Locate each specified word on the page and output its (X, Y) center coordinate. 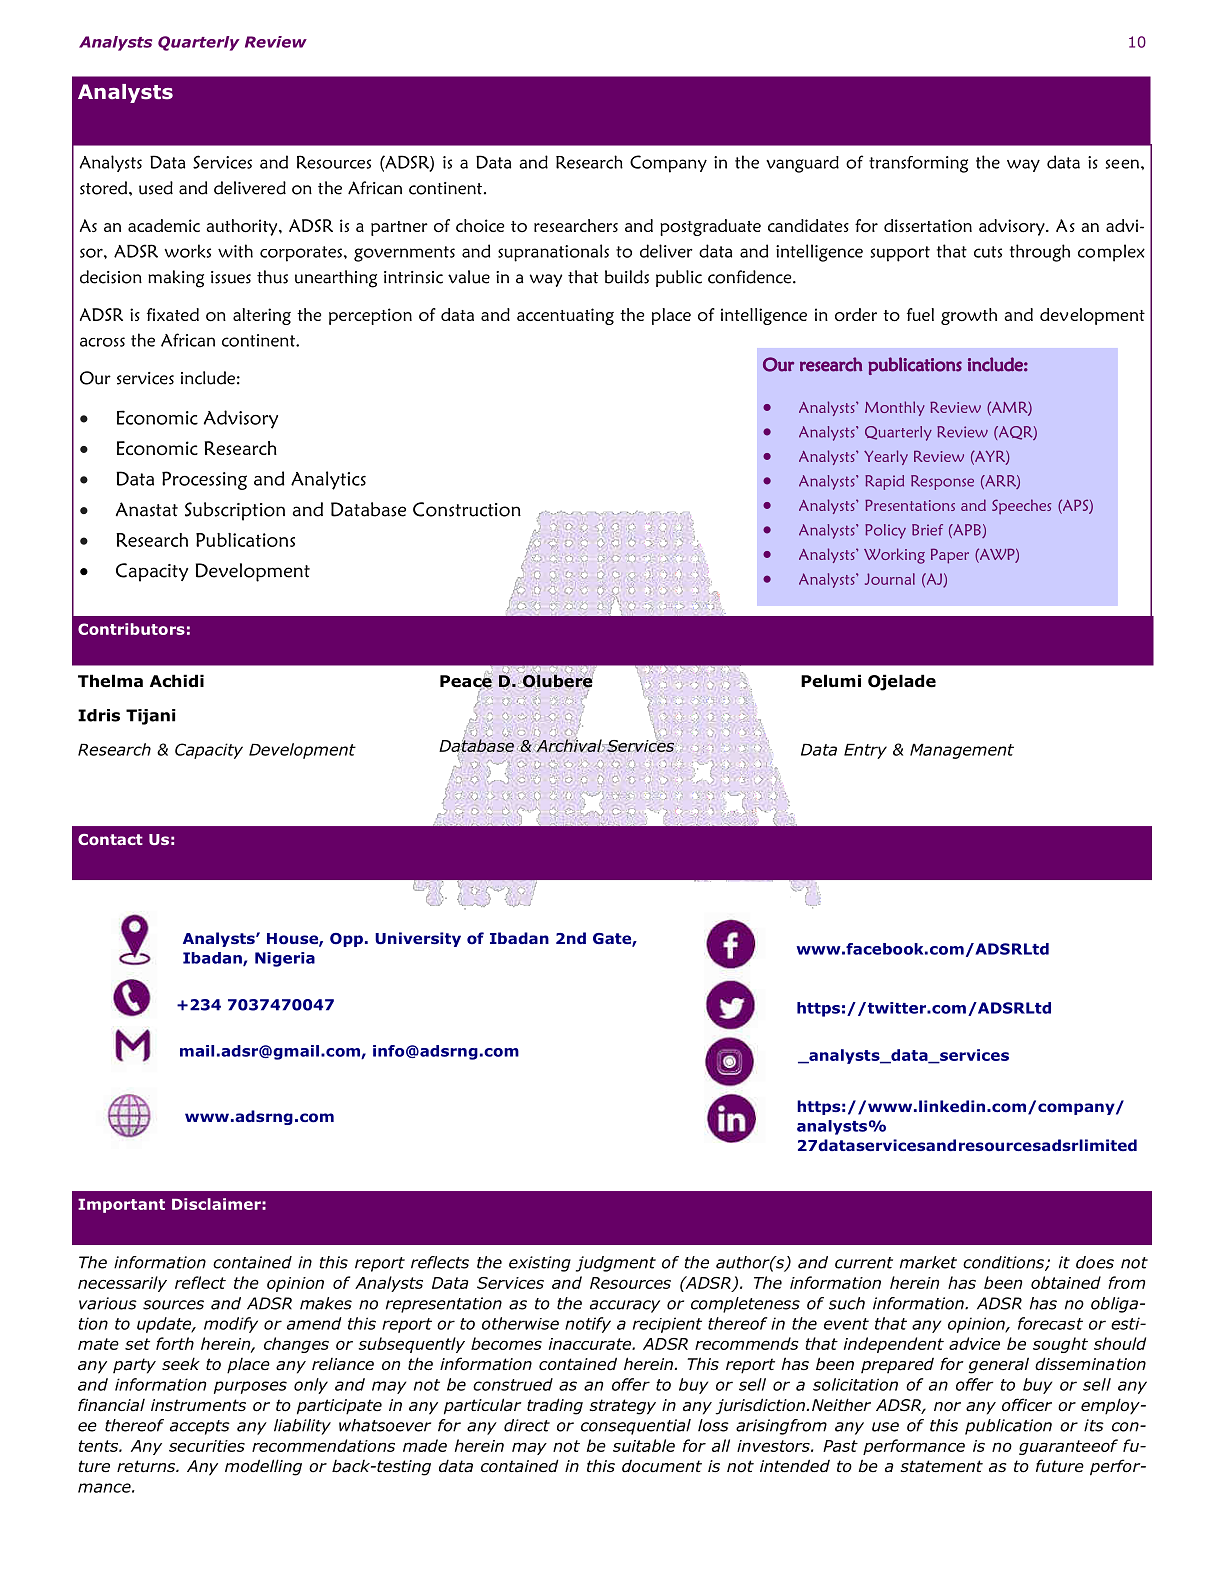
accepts (200, 1427)
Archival (570, 744)
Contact (110, 839)
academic (164, 225)
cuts (988, 252)
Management (962, 751)
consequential (636, 1427)
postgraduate (710, 227)
